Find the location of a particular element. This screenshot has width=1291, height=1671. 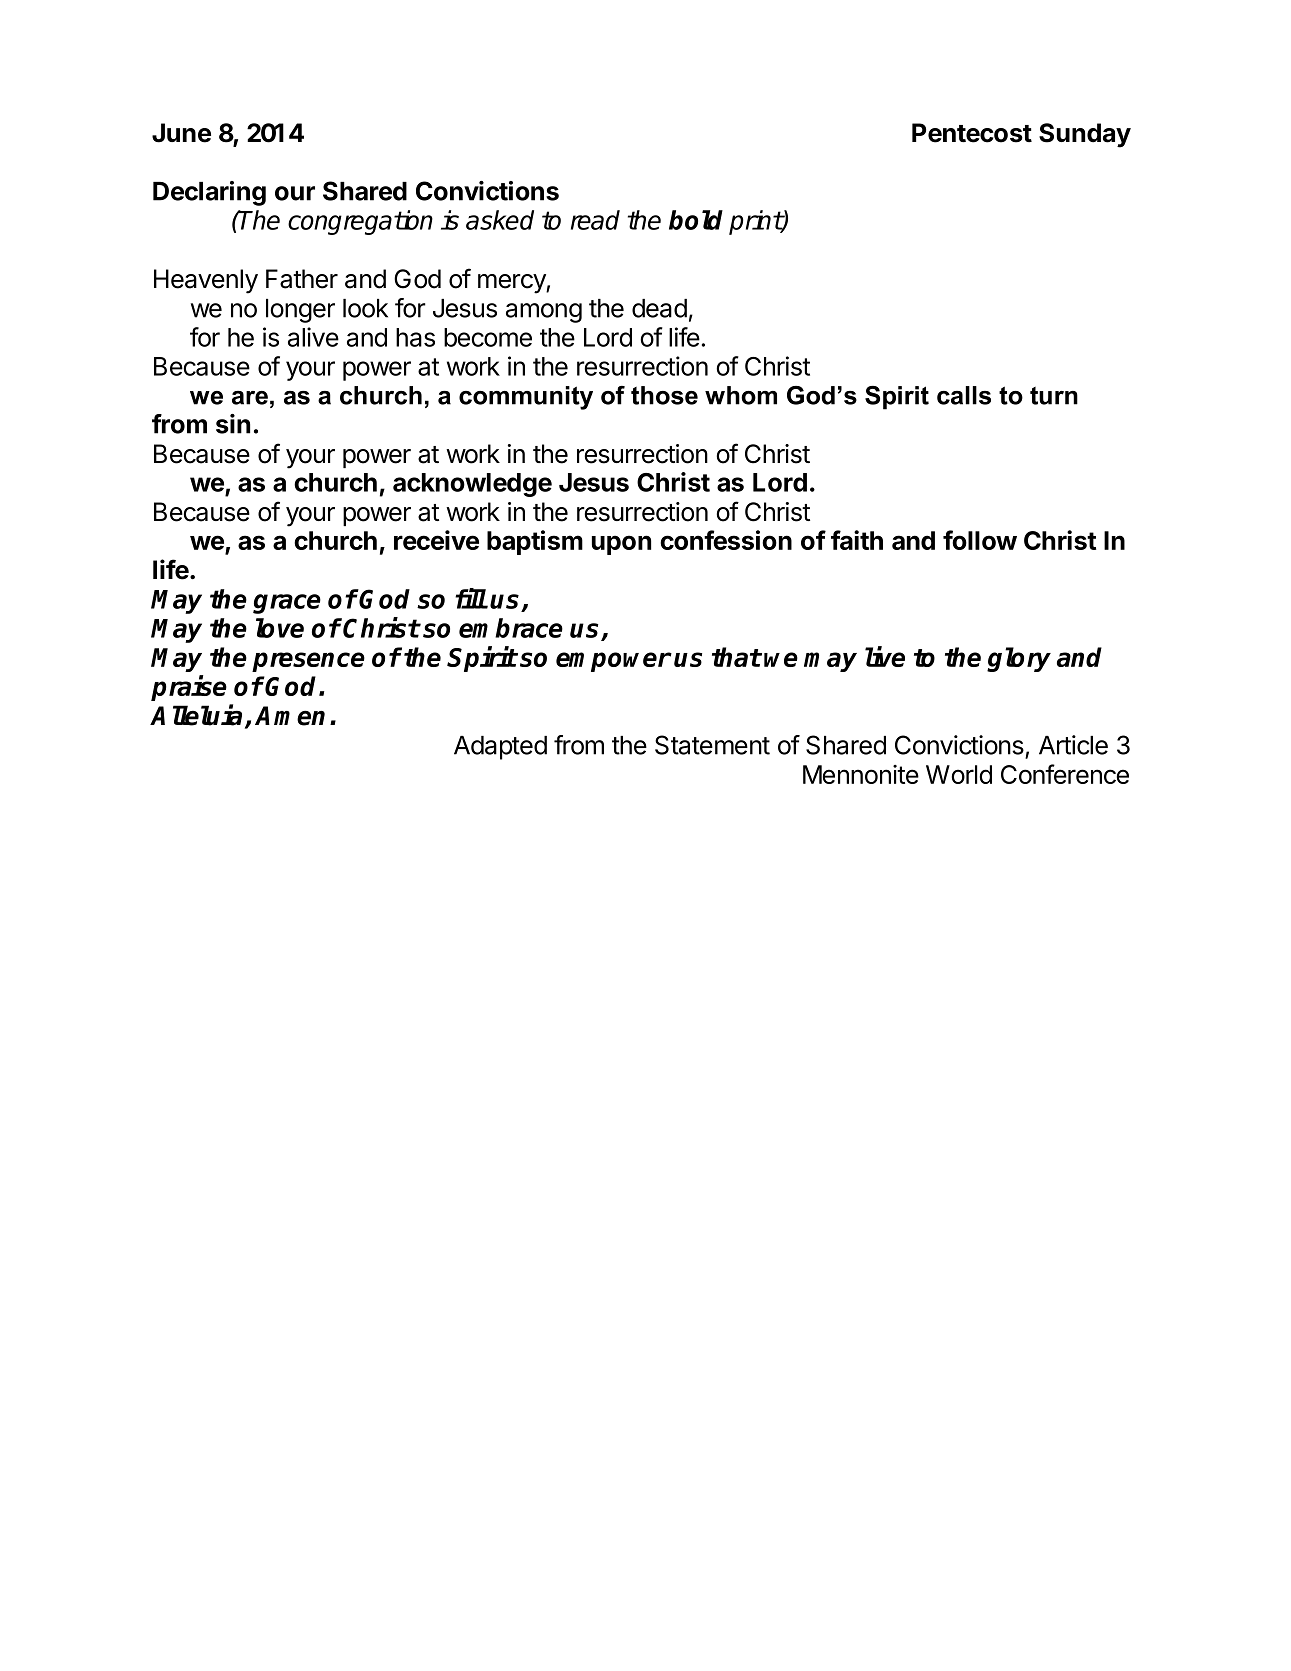

Amen is located at coordinates (290, 716).
